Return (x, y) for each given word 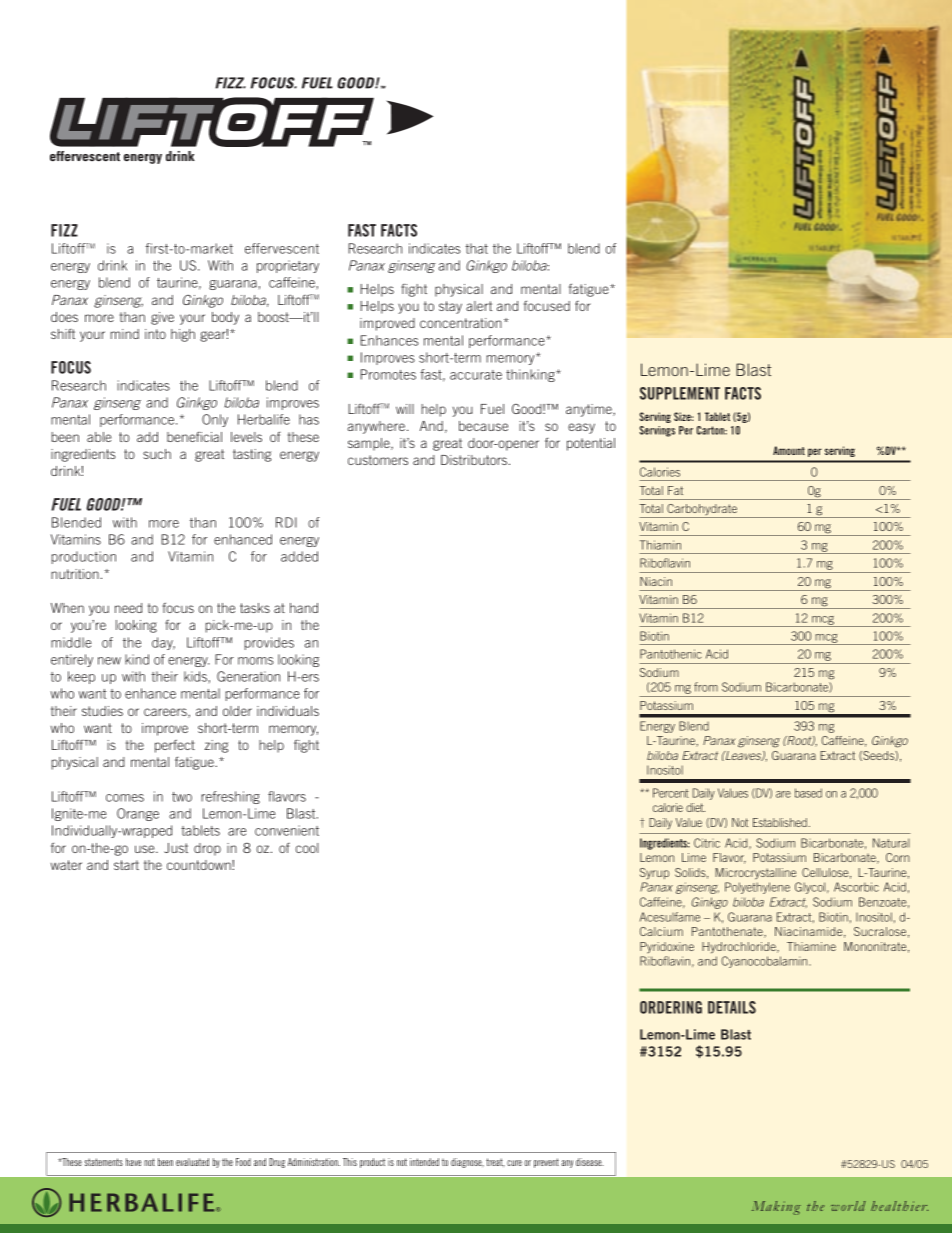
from (706, 687)
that (476, 248)
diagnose (467, 1163)
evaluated (192, 1162)
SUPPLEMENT (680, 393)
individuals (288, 711)
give (162, 318)
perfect (175, 746)
